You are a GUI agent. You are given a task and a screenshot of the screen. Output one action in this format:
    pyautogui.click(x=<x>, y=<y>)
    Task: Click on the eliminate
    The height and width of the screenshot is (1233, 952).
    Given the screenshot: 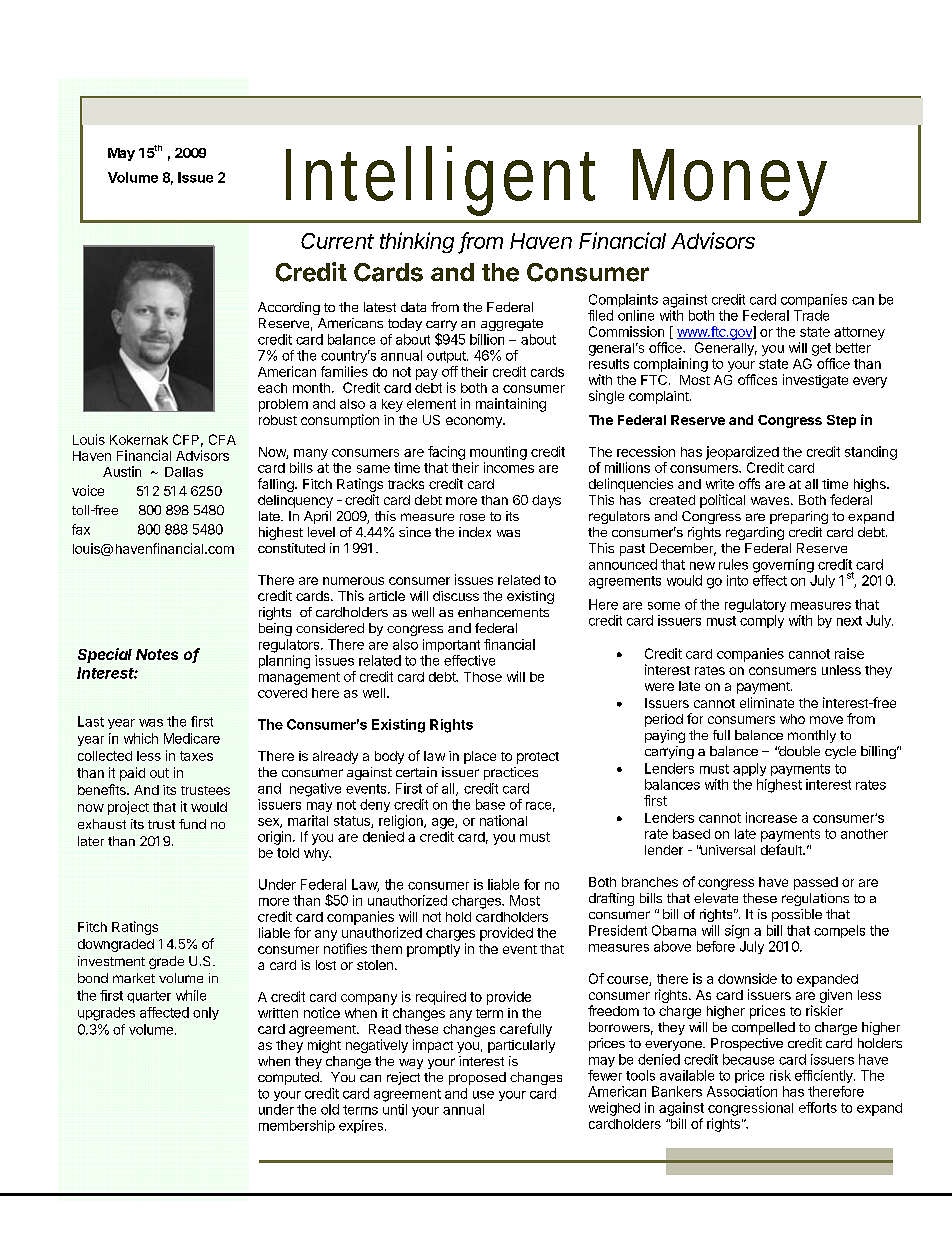 What is the action you would take?
    pyautogui.click(x=767, y=702)
